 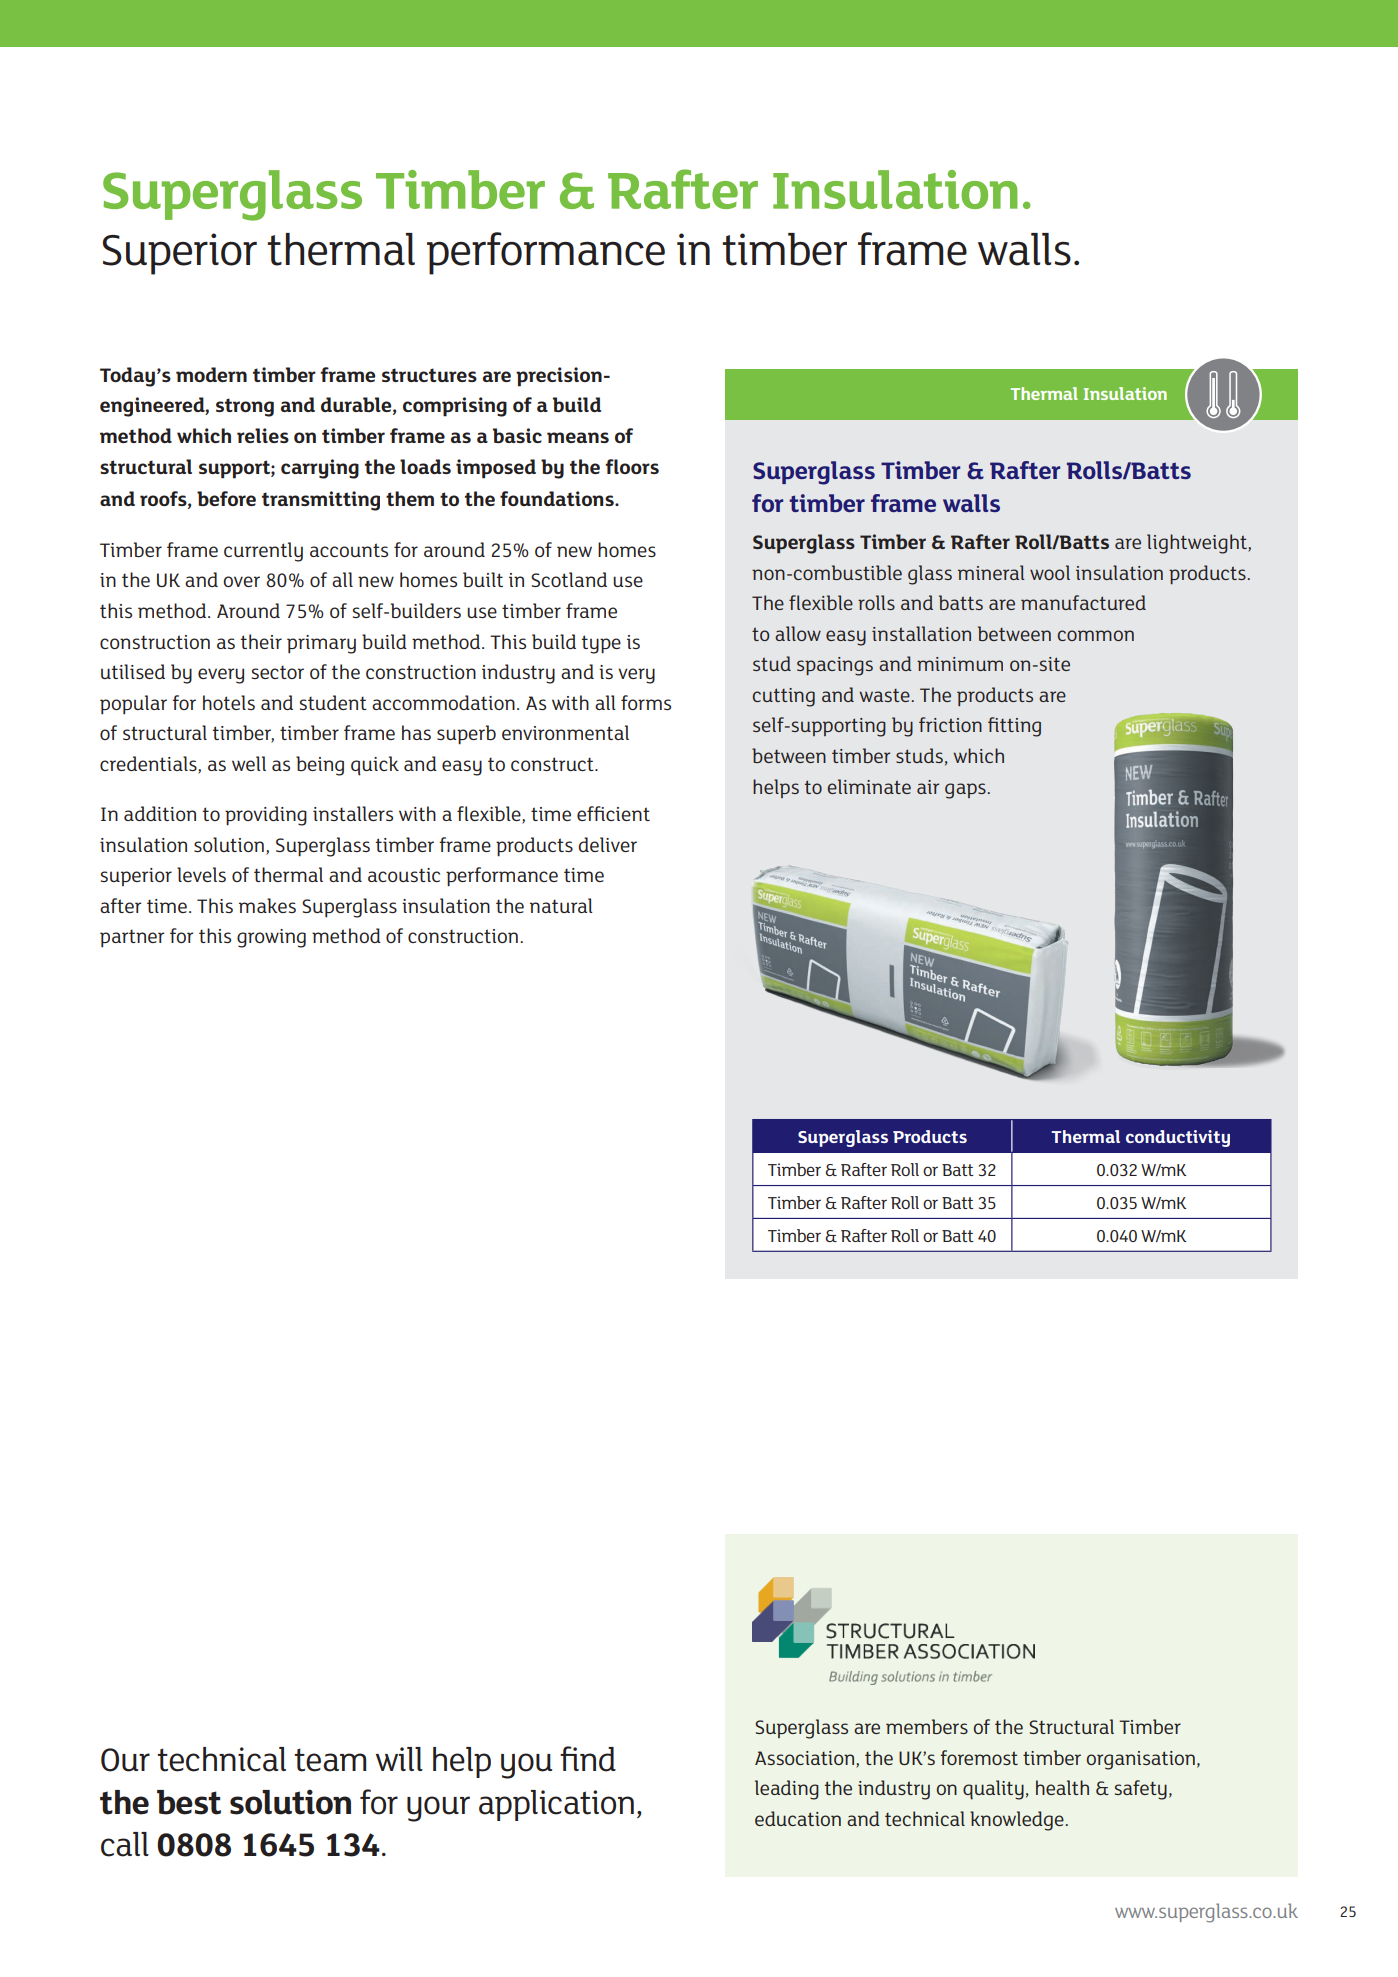 What do you see at coordinates (330, 1760) in the image?
I see `team` at bounding box center [330, 1760].
